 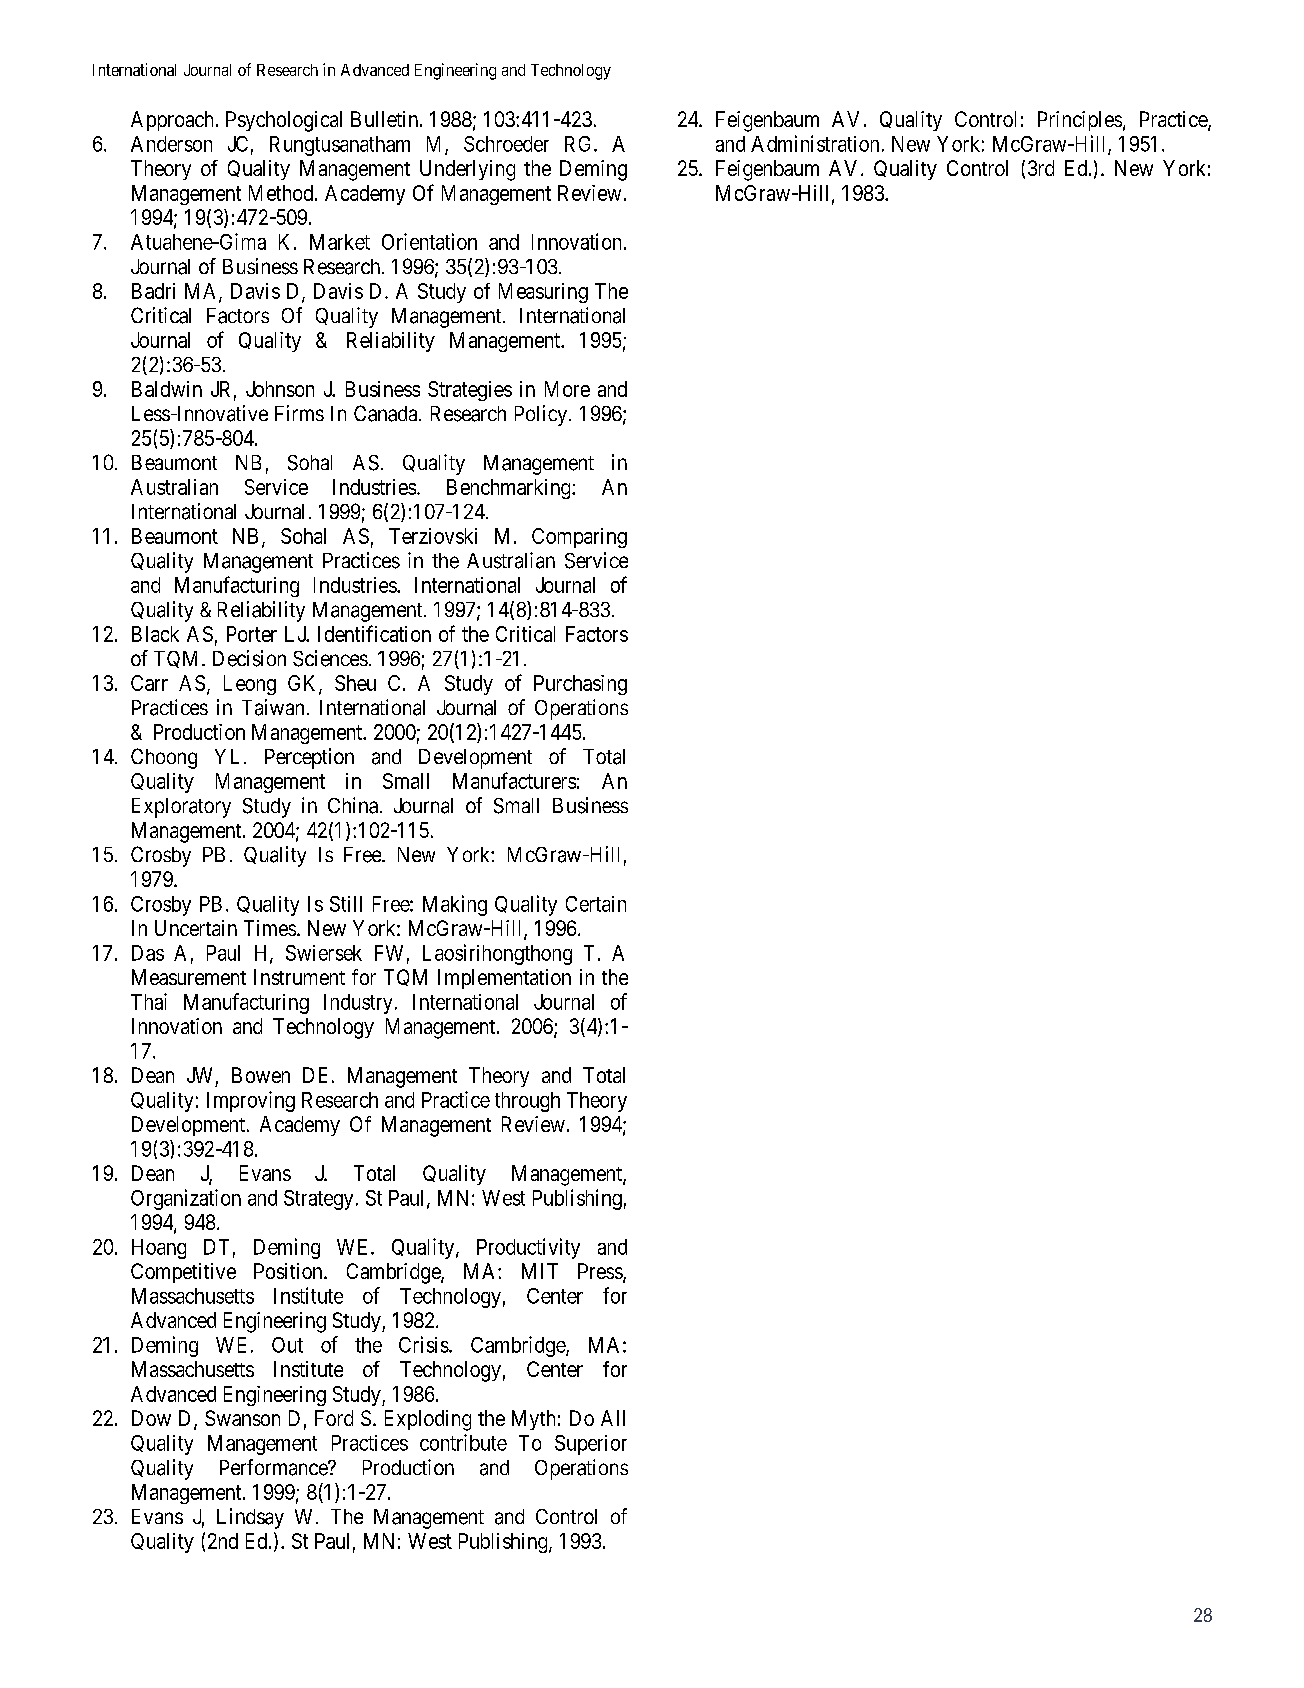 What do you see at coordinates (601, 1272) in the screenshot?
I see `Press` at bounding box center [601, 1272].
